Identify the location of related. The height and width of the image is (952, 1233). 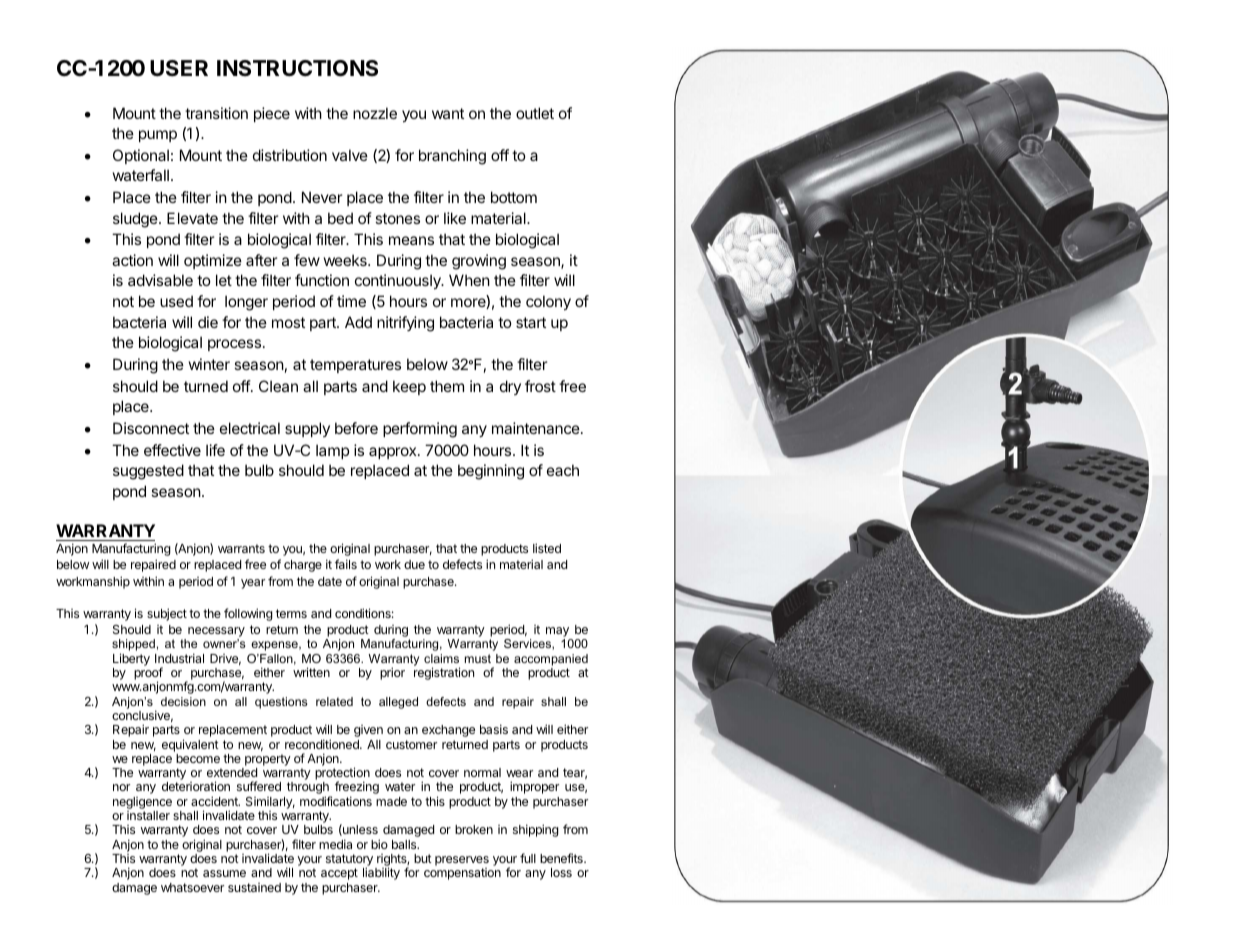
(334, 701).
